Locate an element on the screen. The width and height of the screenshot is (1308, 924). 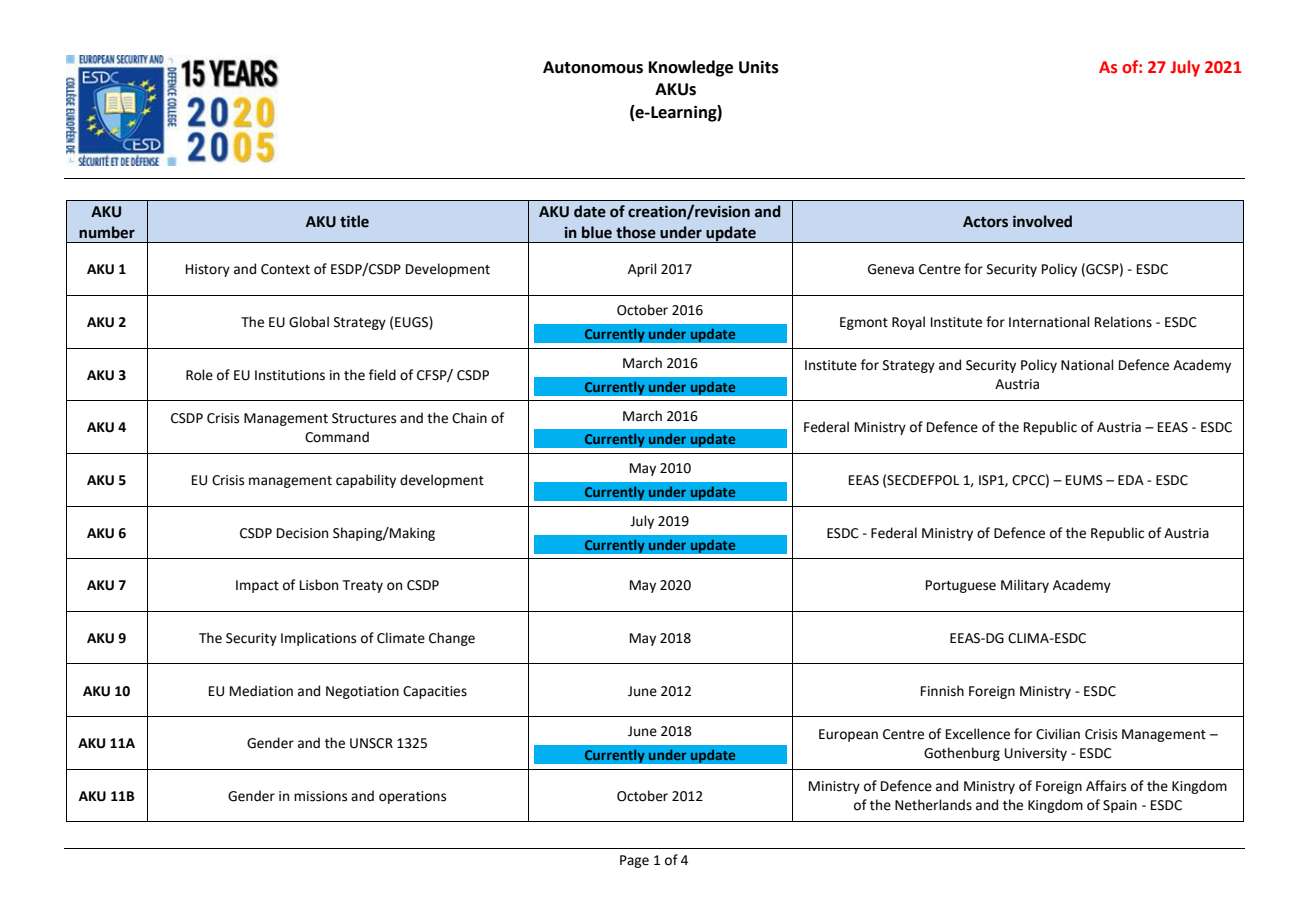
missions is located at coordinates (320, 796).
